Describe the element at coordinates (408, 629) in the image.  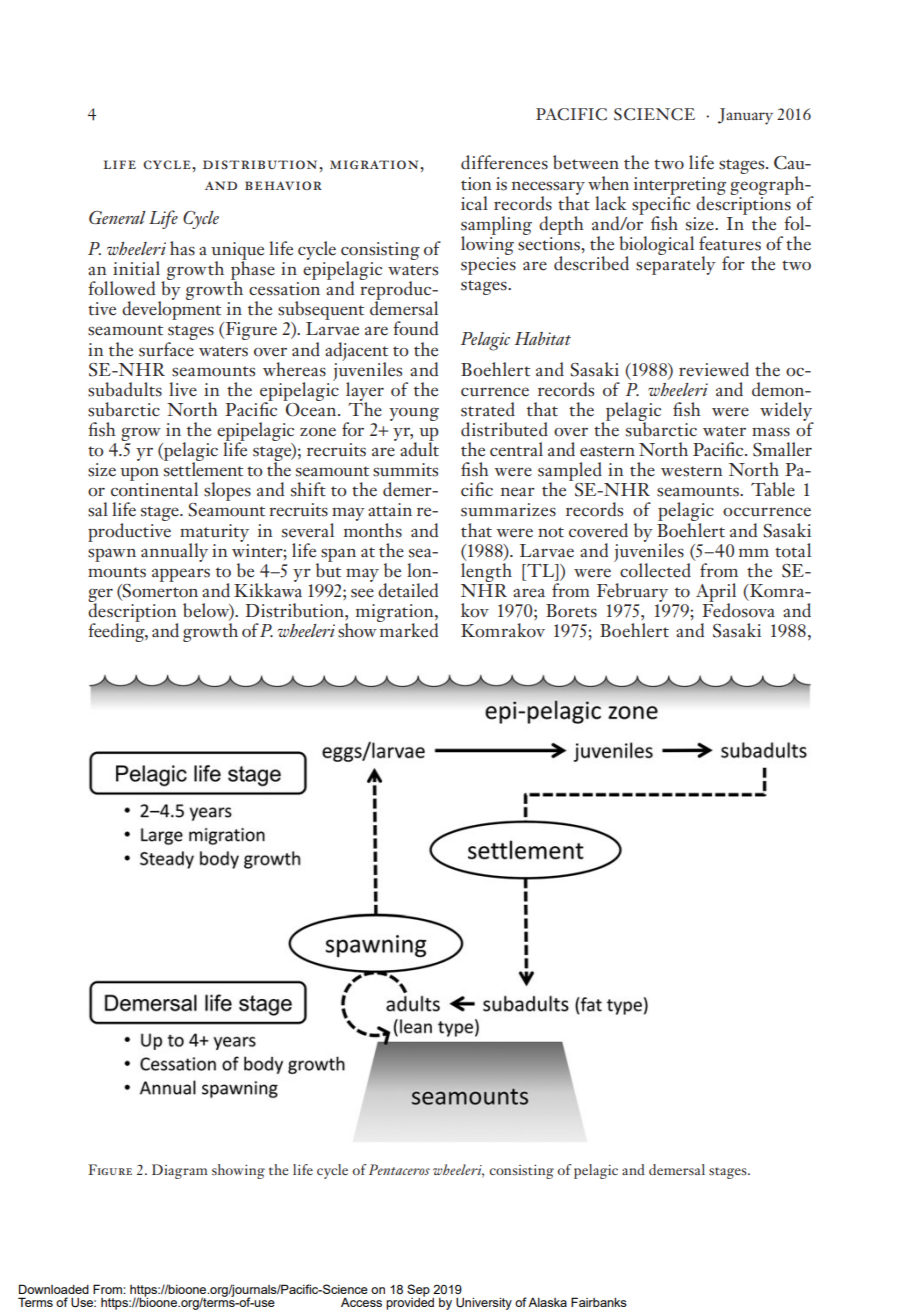
I see `marked` at that location.
